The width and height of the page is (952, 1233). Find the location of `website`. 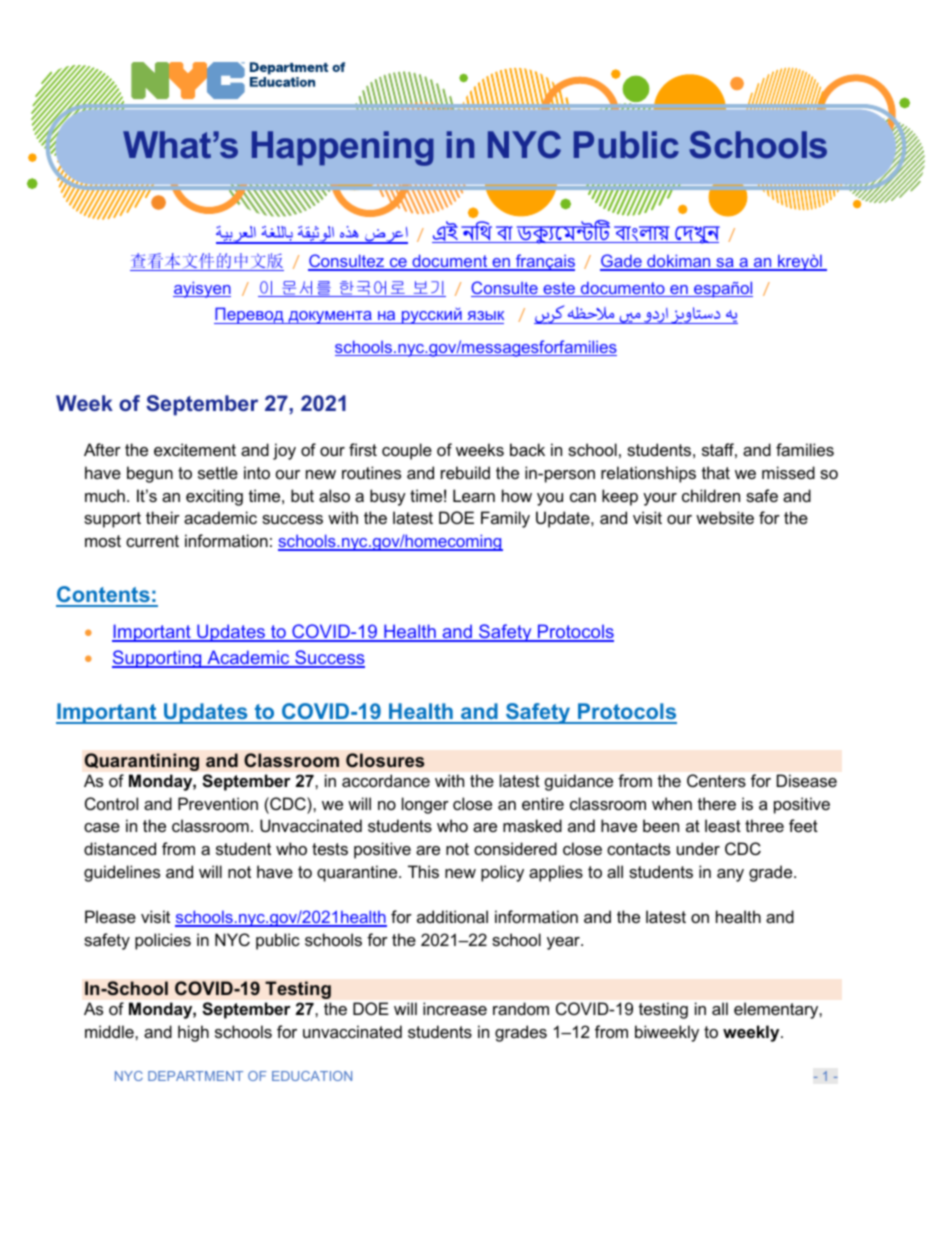

website is located at coordinates (725, 517).
